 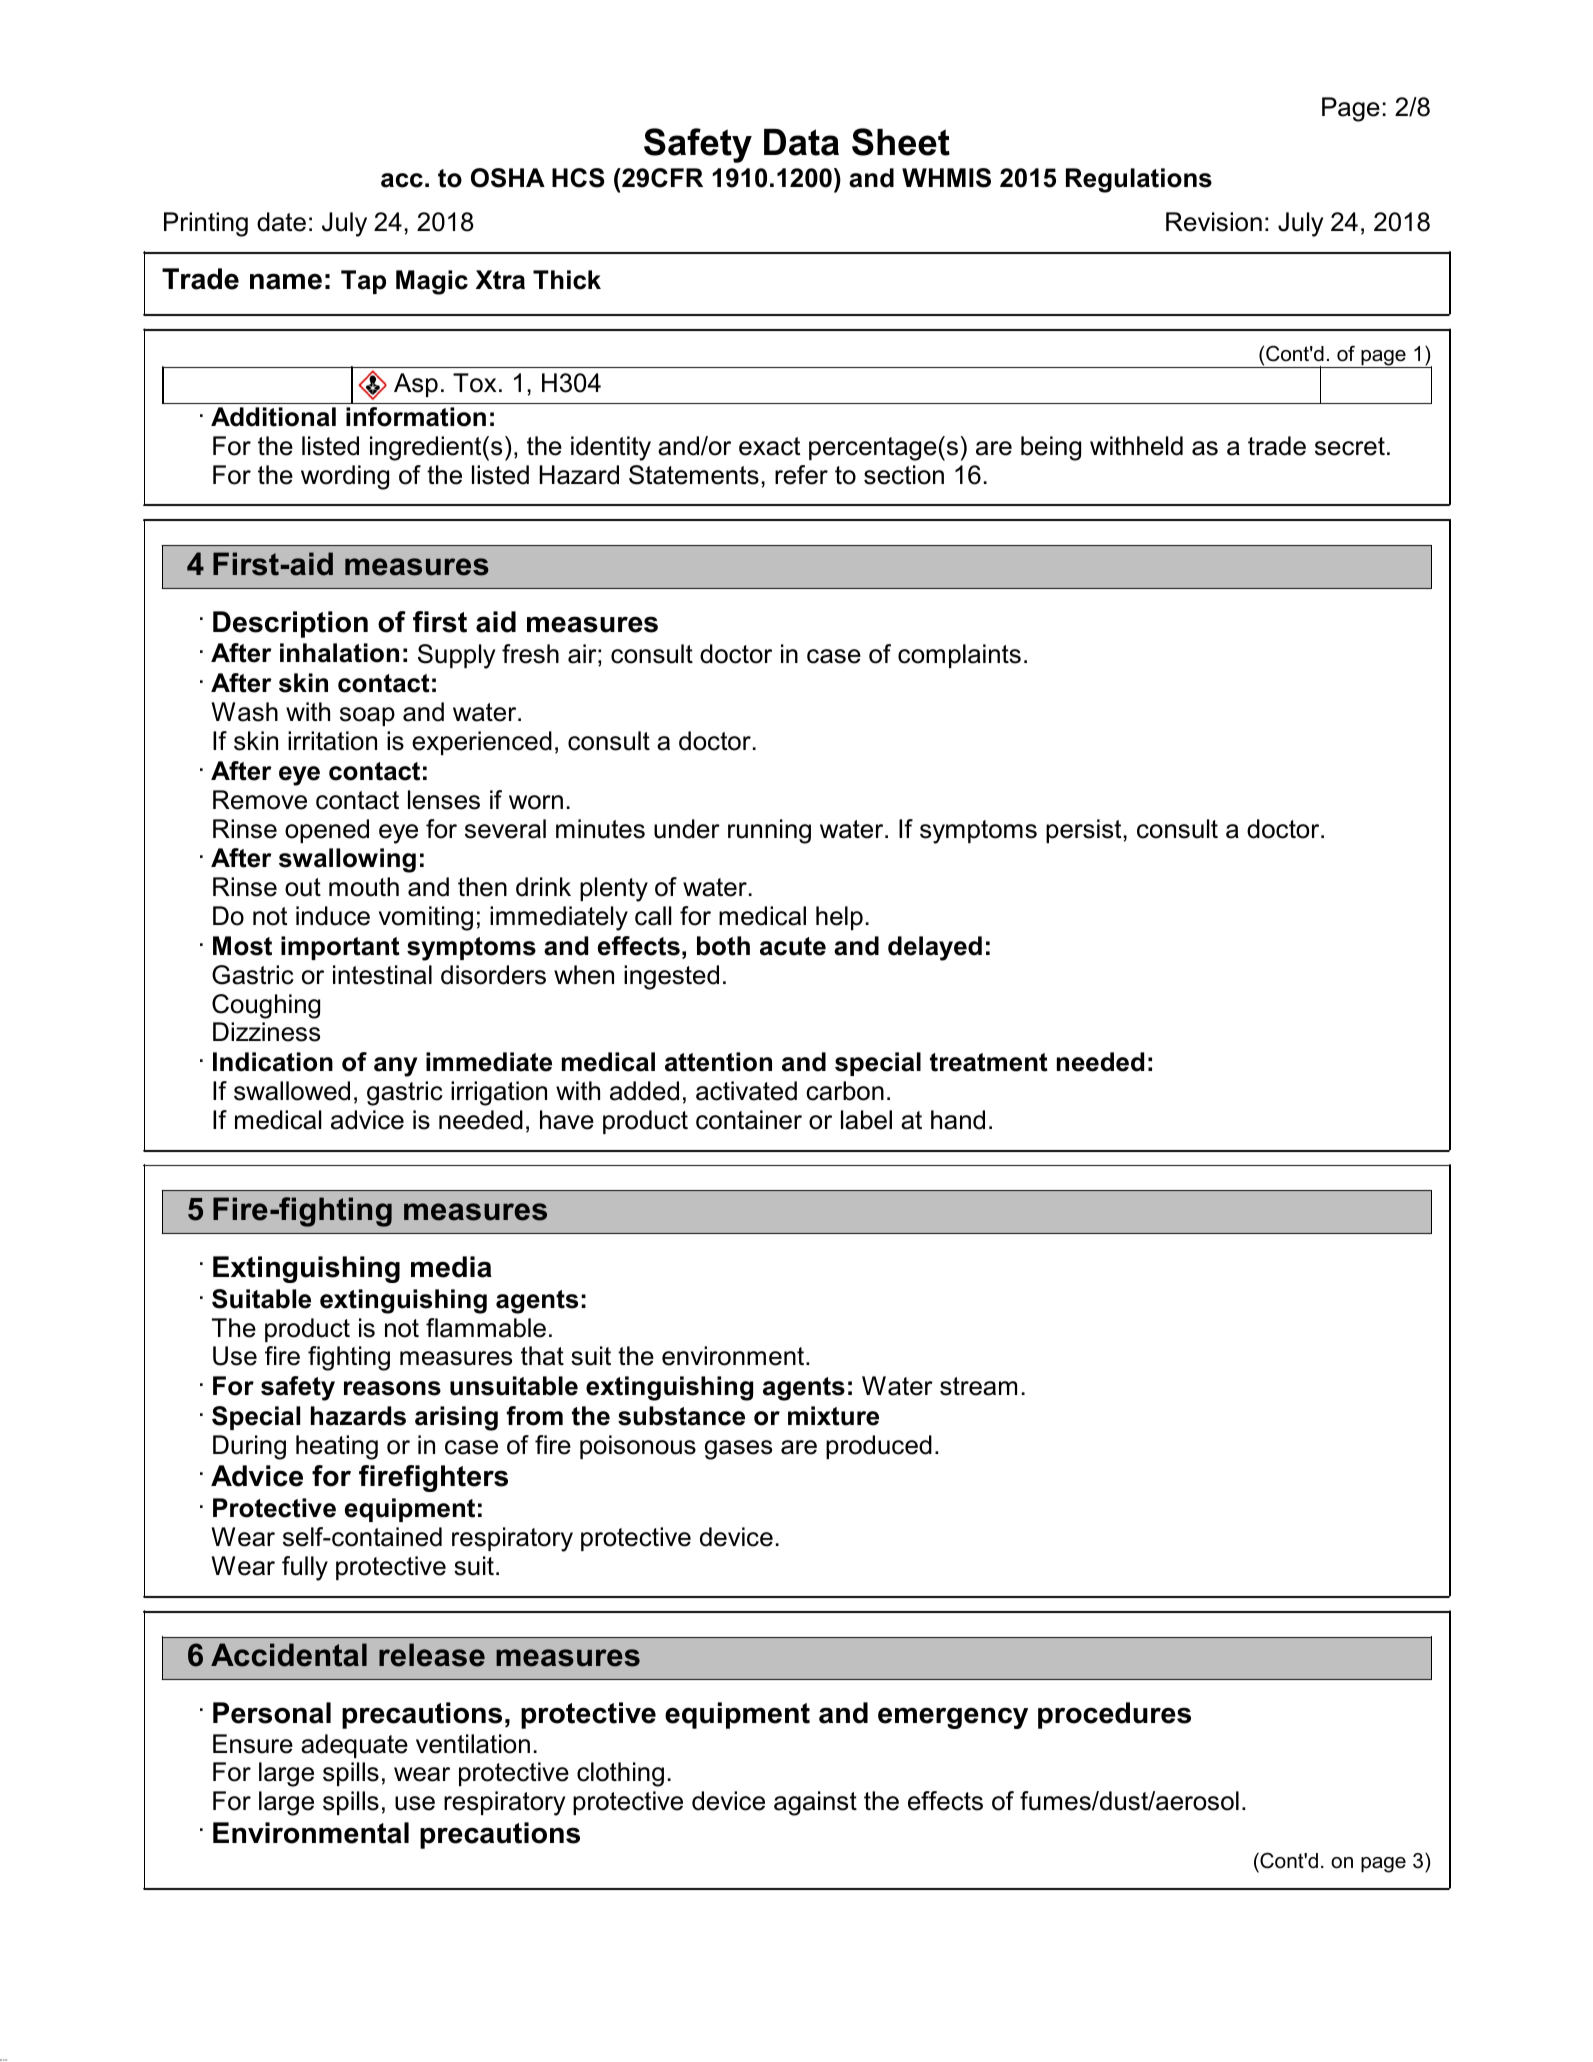 What do you see at coordinates (486, 1328) in the image?
I see `flammable` at bounding box center [486, 1328].
